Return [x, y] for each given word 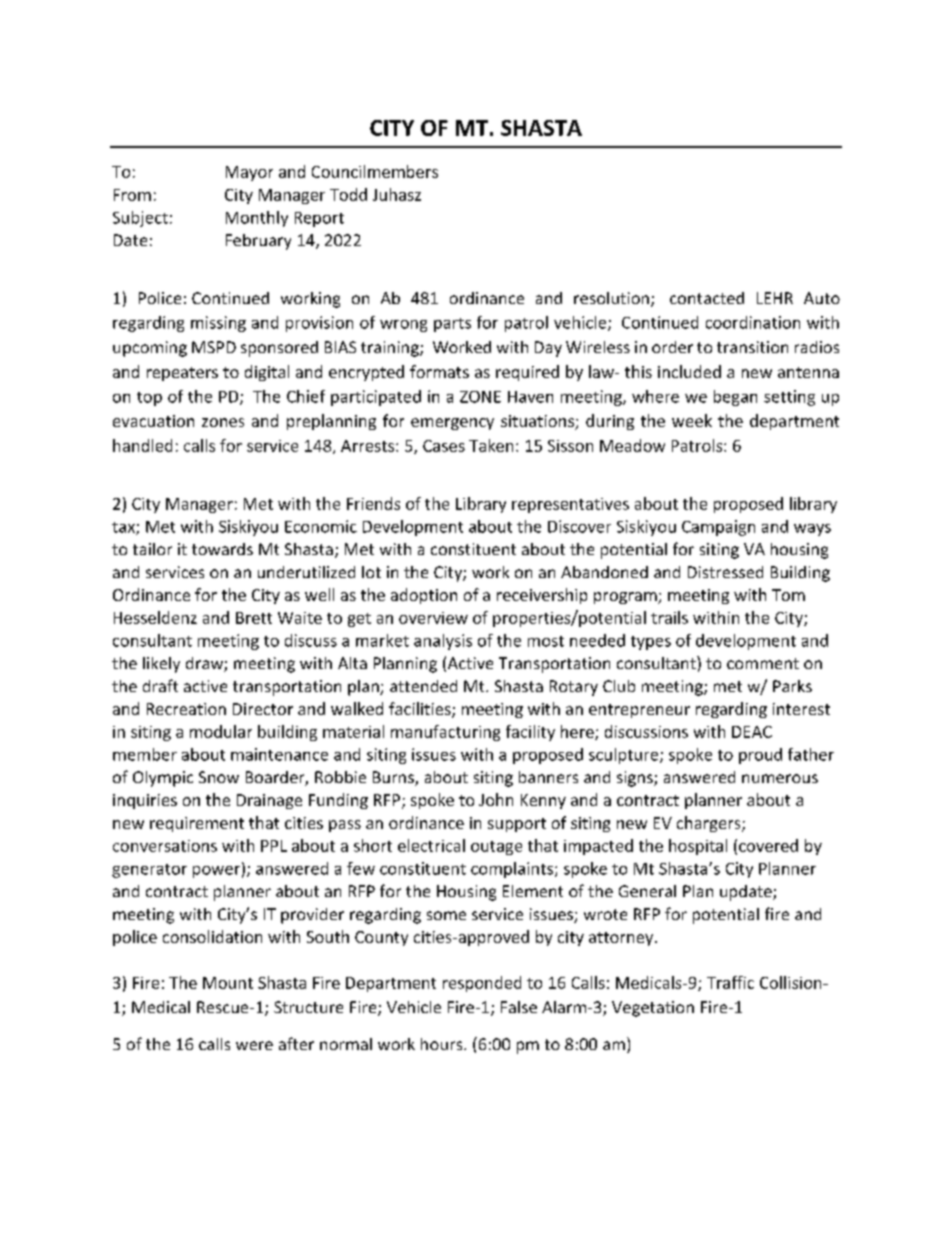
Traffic [730, 982]
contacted [707, 298]
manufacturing [445, 733]
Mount [228, 983]
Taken [491, 445]
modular [221, 731]
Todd [348, 194]
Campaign [718, 528]
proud [760, 756]
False [519, 1007]
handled [142, 445]
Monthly [257, 219]
